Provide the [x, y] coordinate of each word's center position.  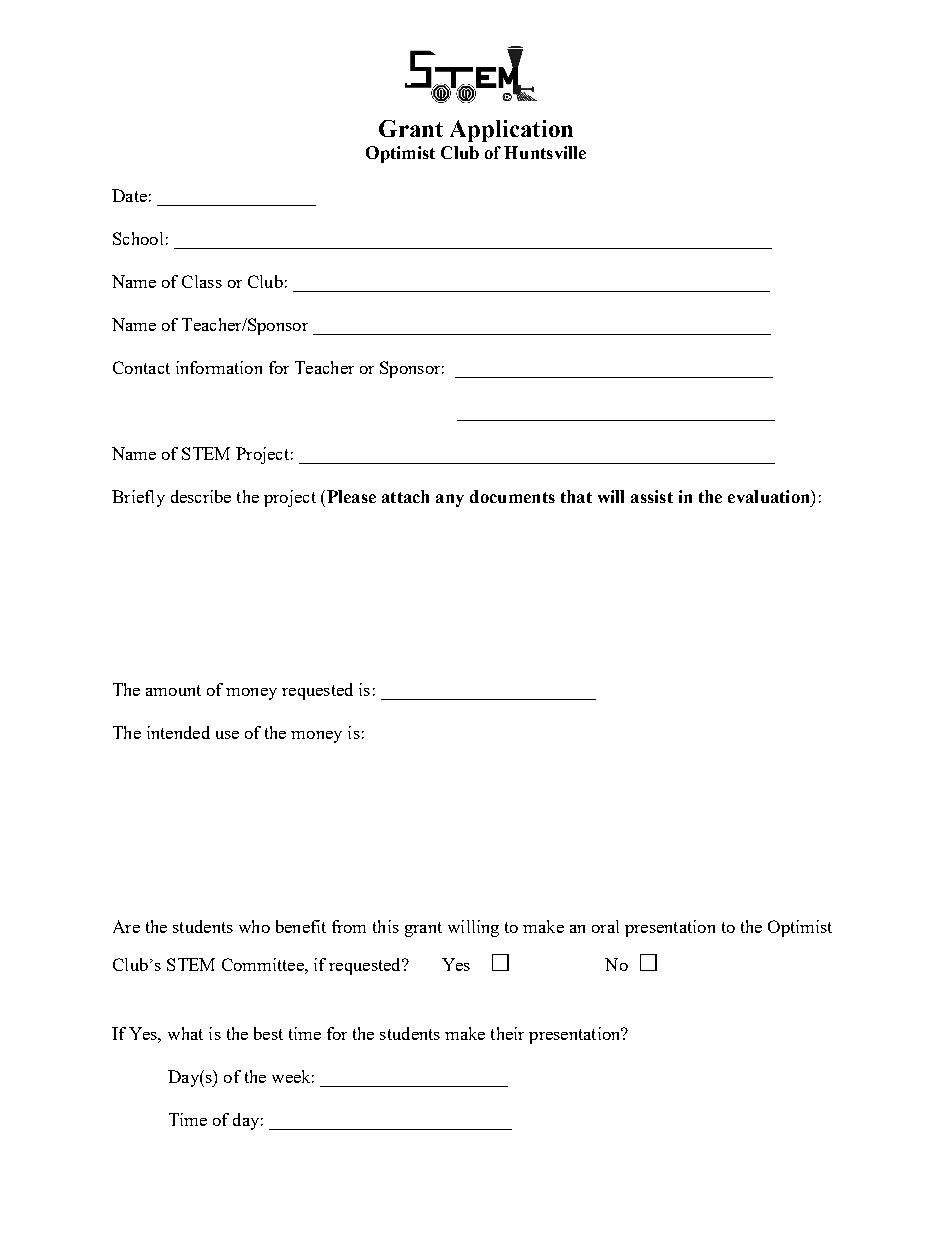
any [450, 500]
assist [652, 496]
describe [201, 496]
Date [129, 195]
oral [605, 926]
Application [511, 131]
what [185, 1033]
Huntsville [545, 152]
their [507, 1033]
